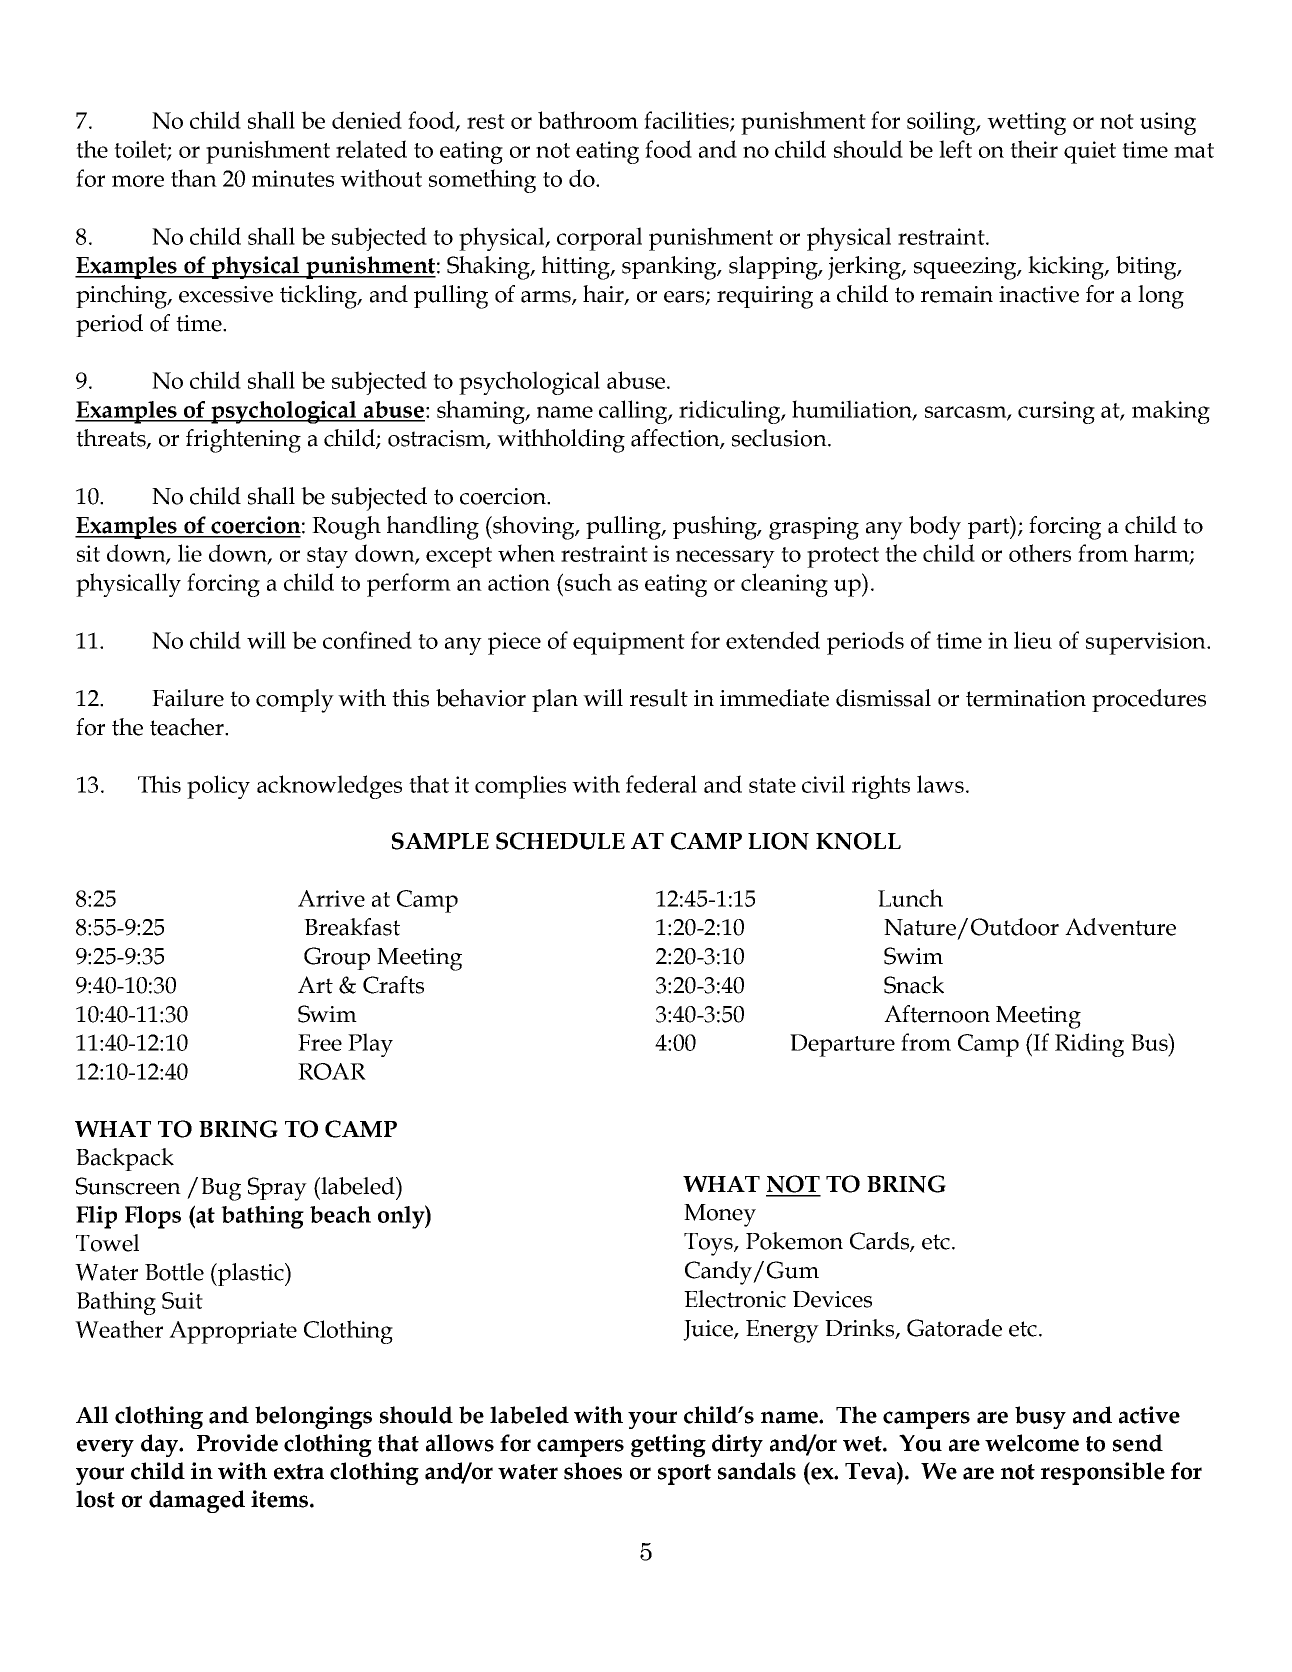 The image size is (1292, 1672). I want to click on than, so click(194, 178).
